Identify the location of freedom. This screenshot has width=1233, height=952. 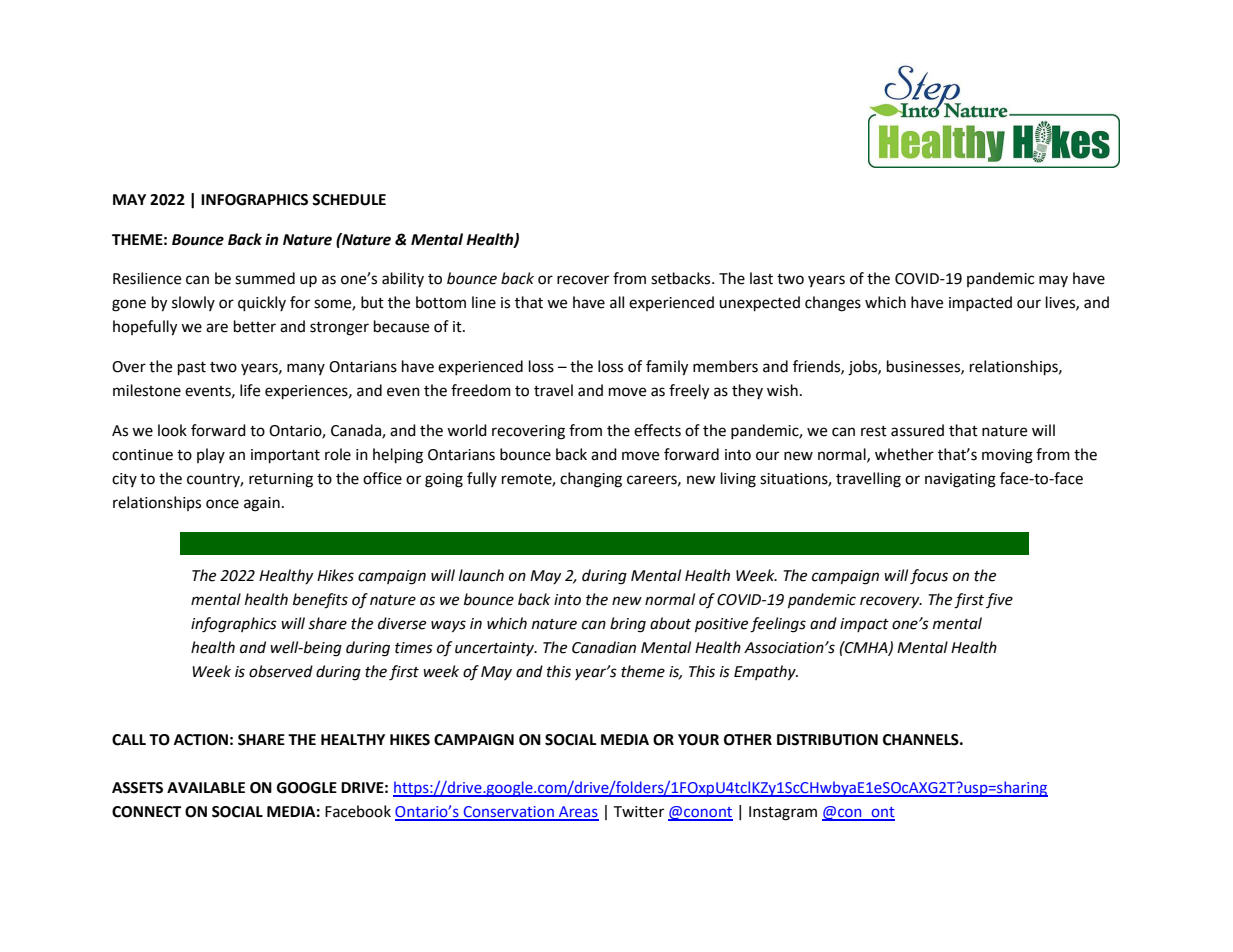
(481, 390).
